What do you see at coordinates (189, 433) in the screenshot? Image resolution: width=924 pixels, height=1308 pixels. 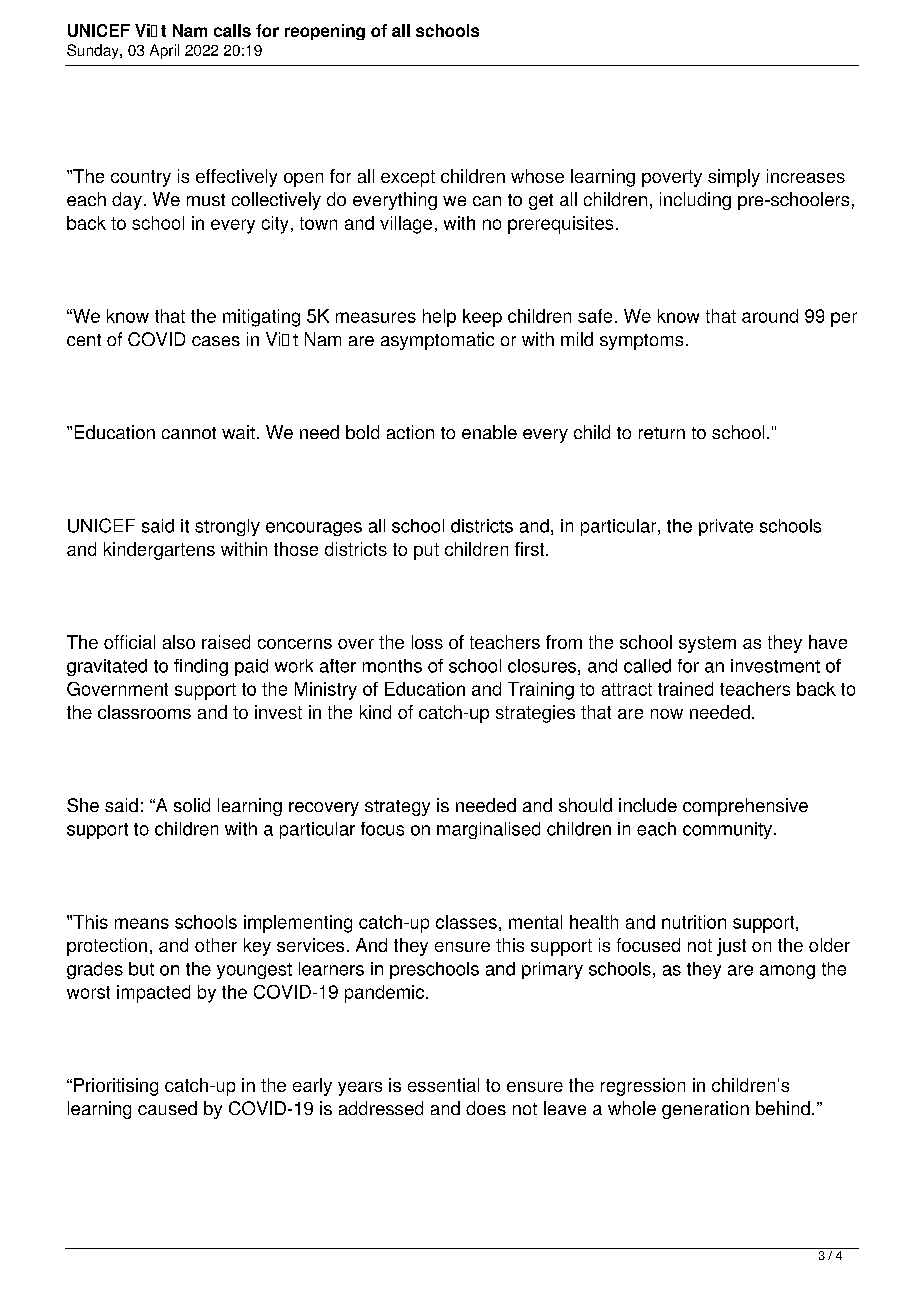 I see `cannot` at bounding box center [189, 433].
